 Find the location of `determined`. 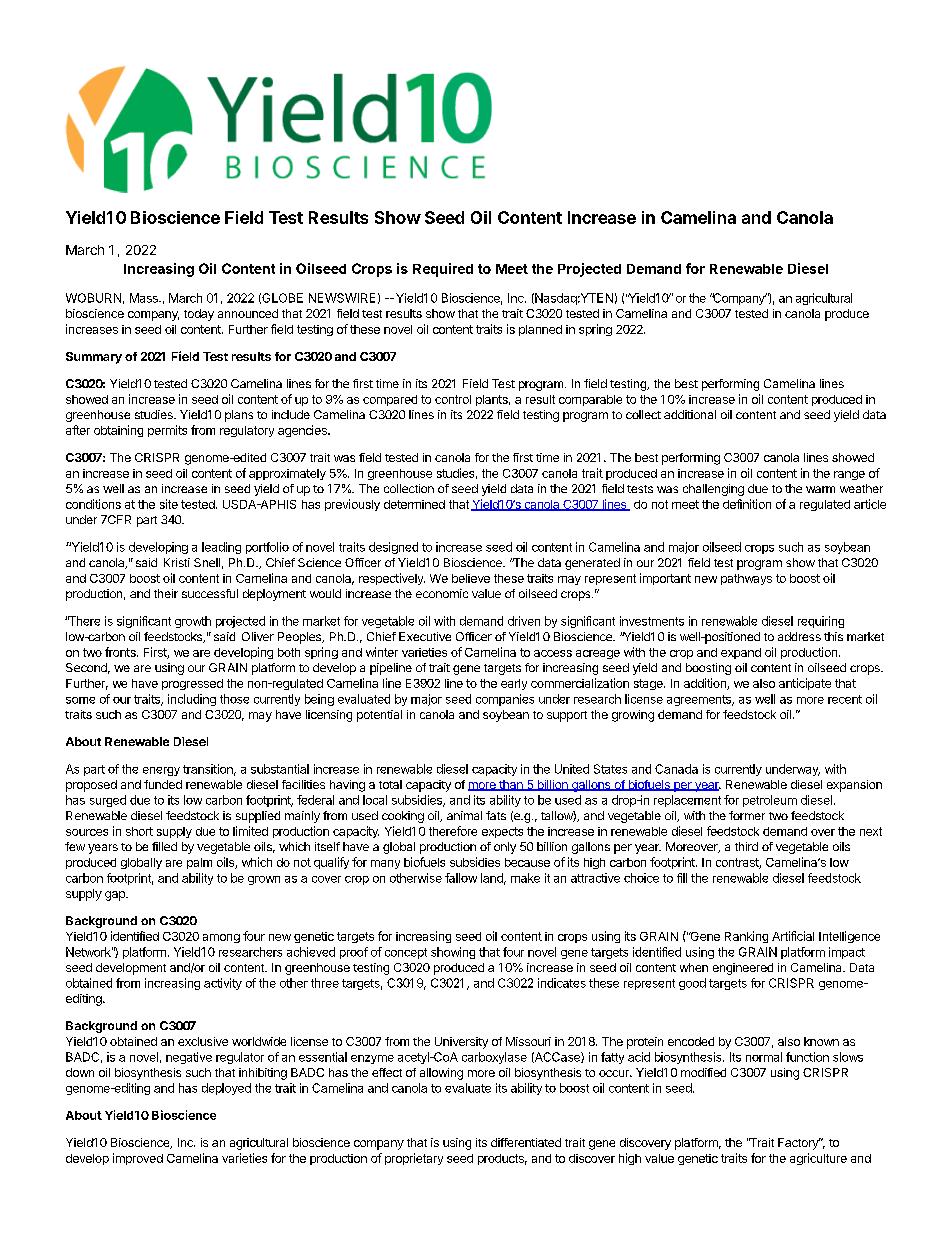

determined is located at coordinates (414, 504).
